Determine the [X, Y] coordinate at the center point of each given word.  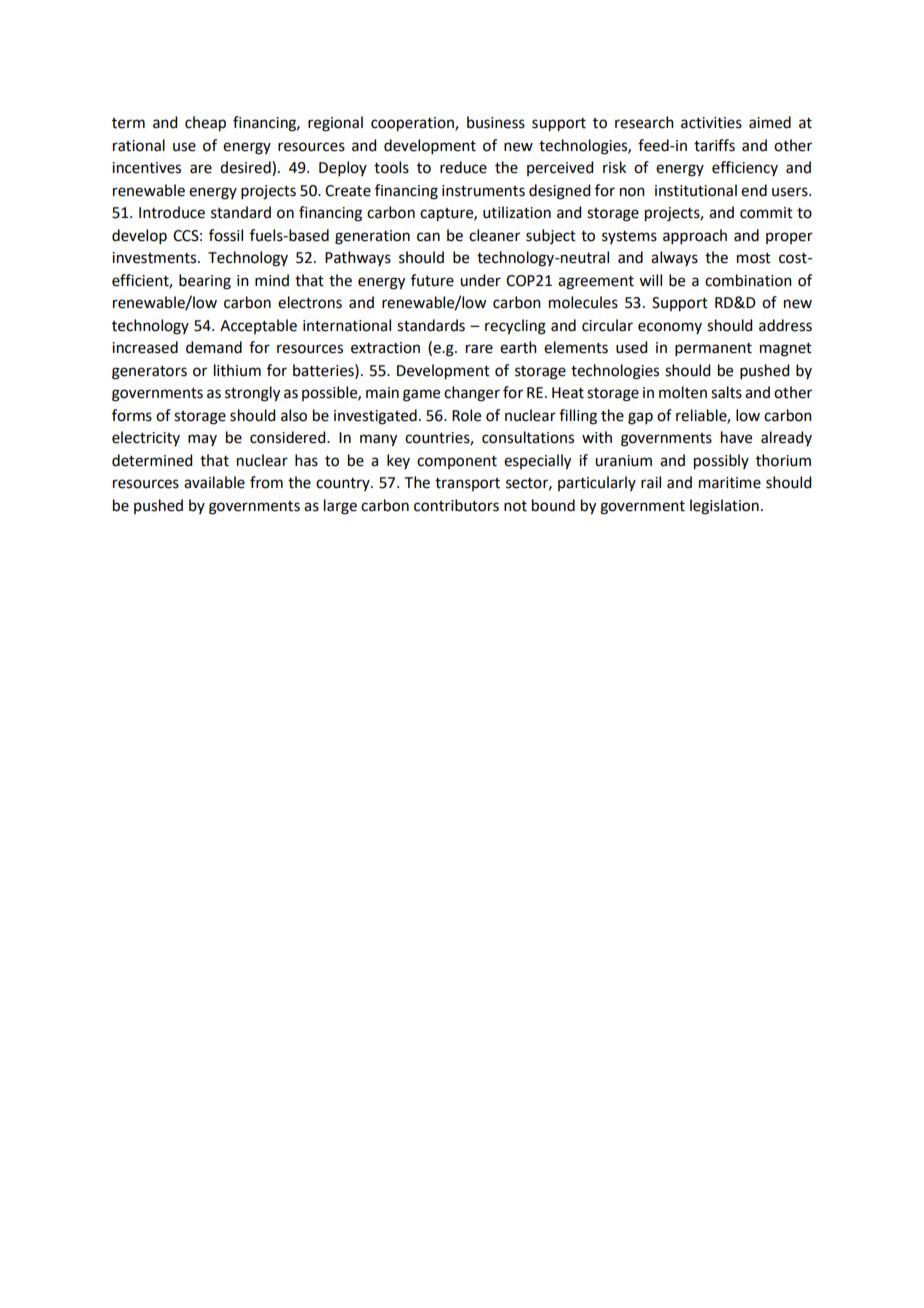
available [214, 482]
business [496, 122]
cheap [205, 124]
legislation [724, 507]
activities [711, 123]
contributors [456, 505]
